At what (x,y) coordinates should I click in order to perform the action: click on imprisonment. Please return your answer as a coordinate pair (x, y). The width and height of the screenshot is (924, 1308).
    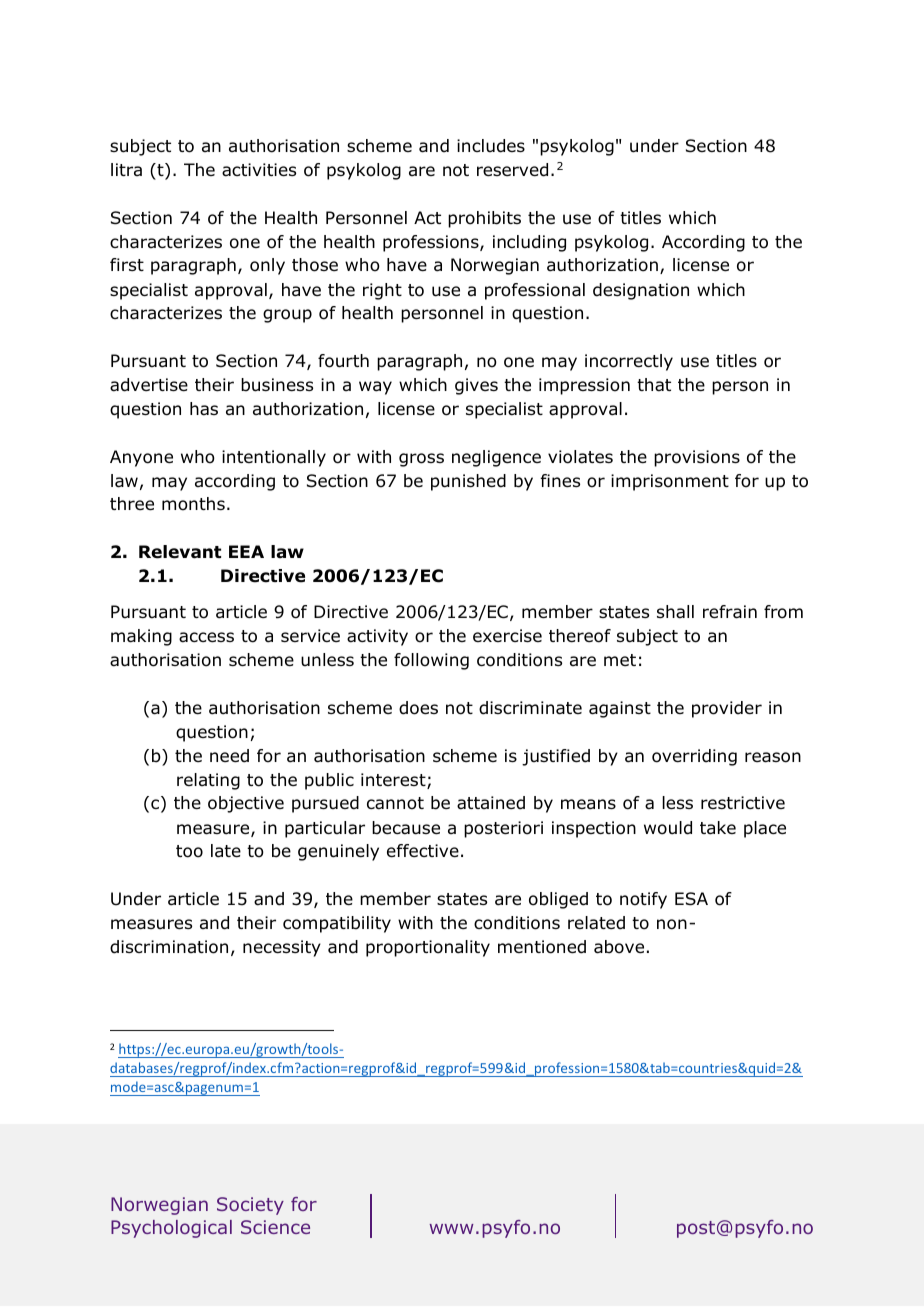
    Looking at the image, I should click on (670, 482).
